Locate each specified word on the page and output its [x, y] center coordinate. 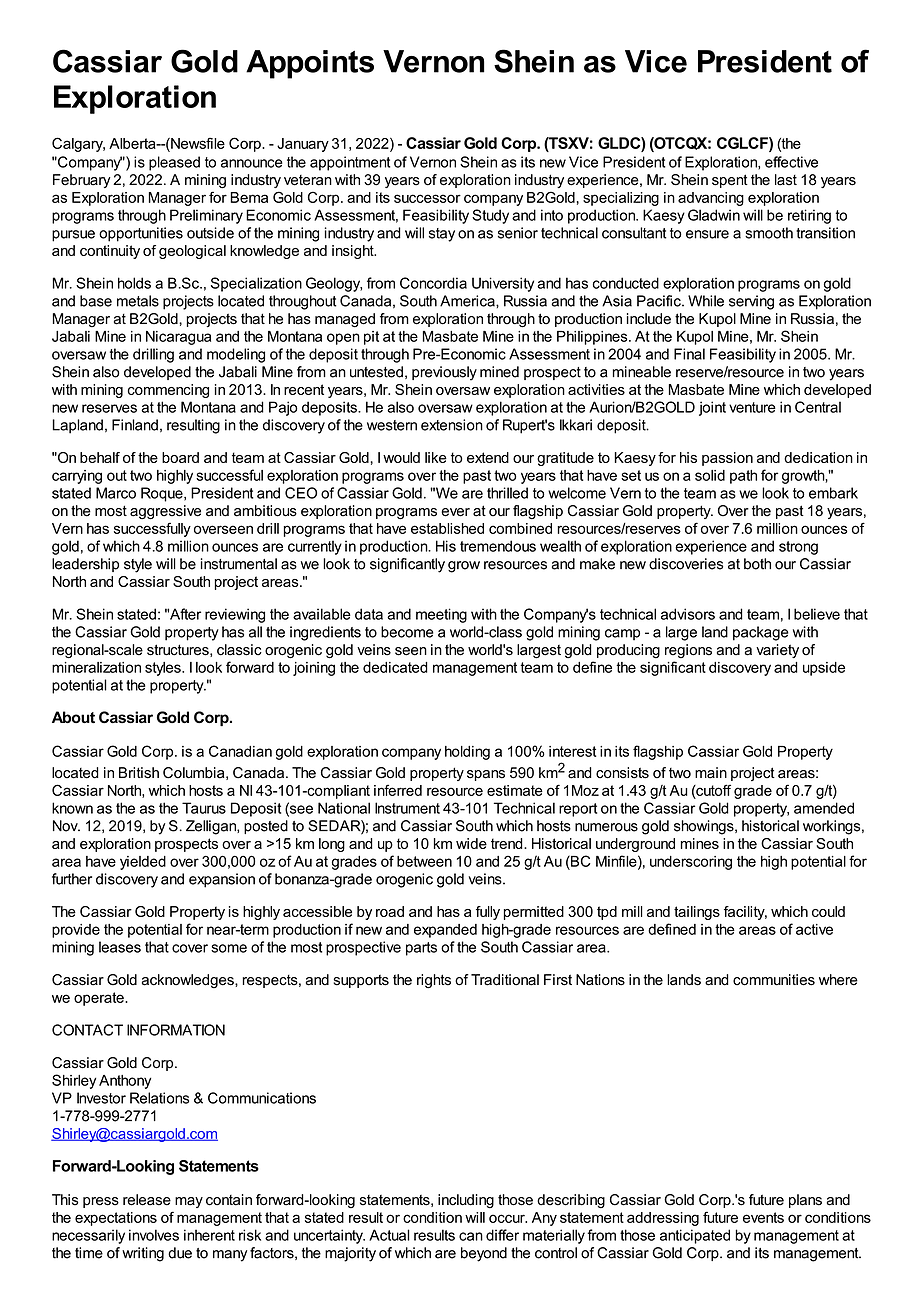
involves [154, 1235]
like [436, 457]
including [466, 1201]
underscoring [691, 863]
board [180, 457]
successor [427, 198]
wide [471, 843]
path [743, 477]
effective [791, 162]
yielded [143, 863]
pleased [174, 163]
